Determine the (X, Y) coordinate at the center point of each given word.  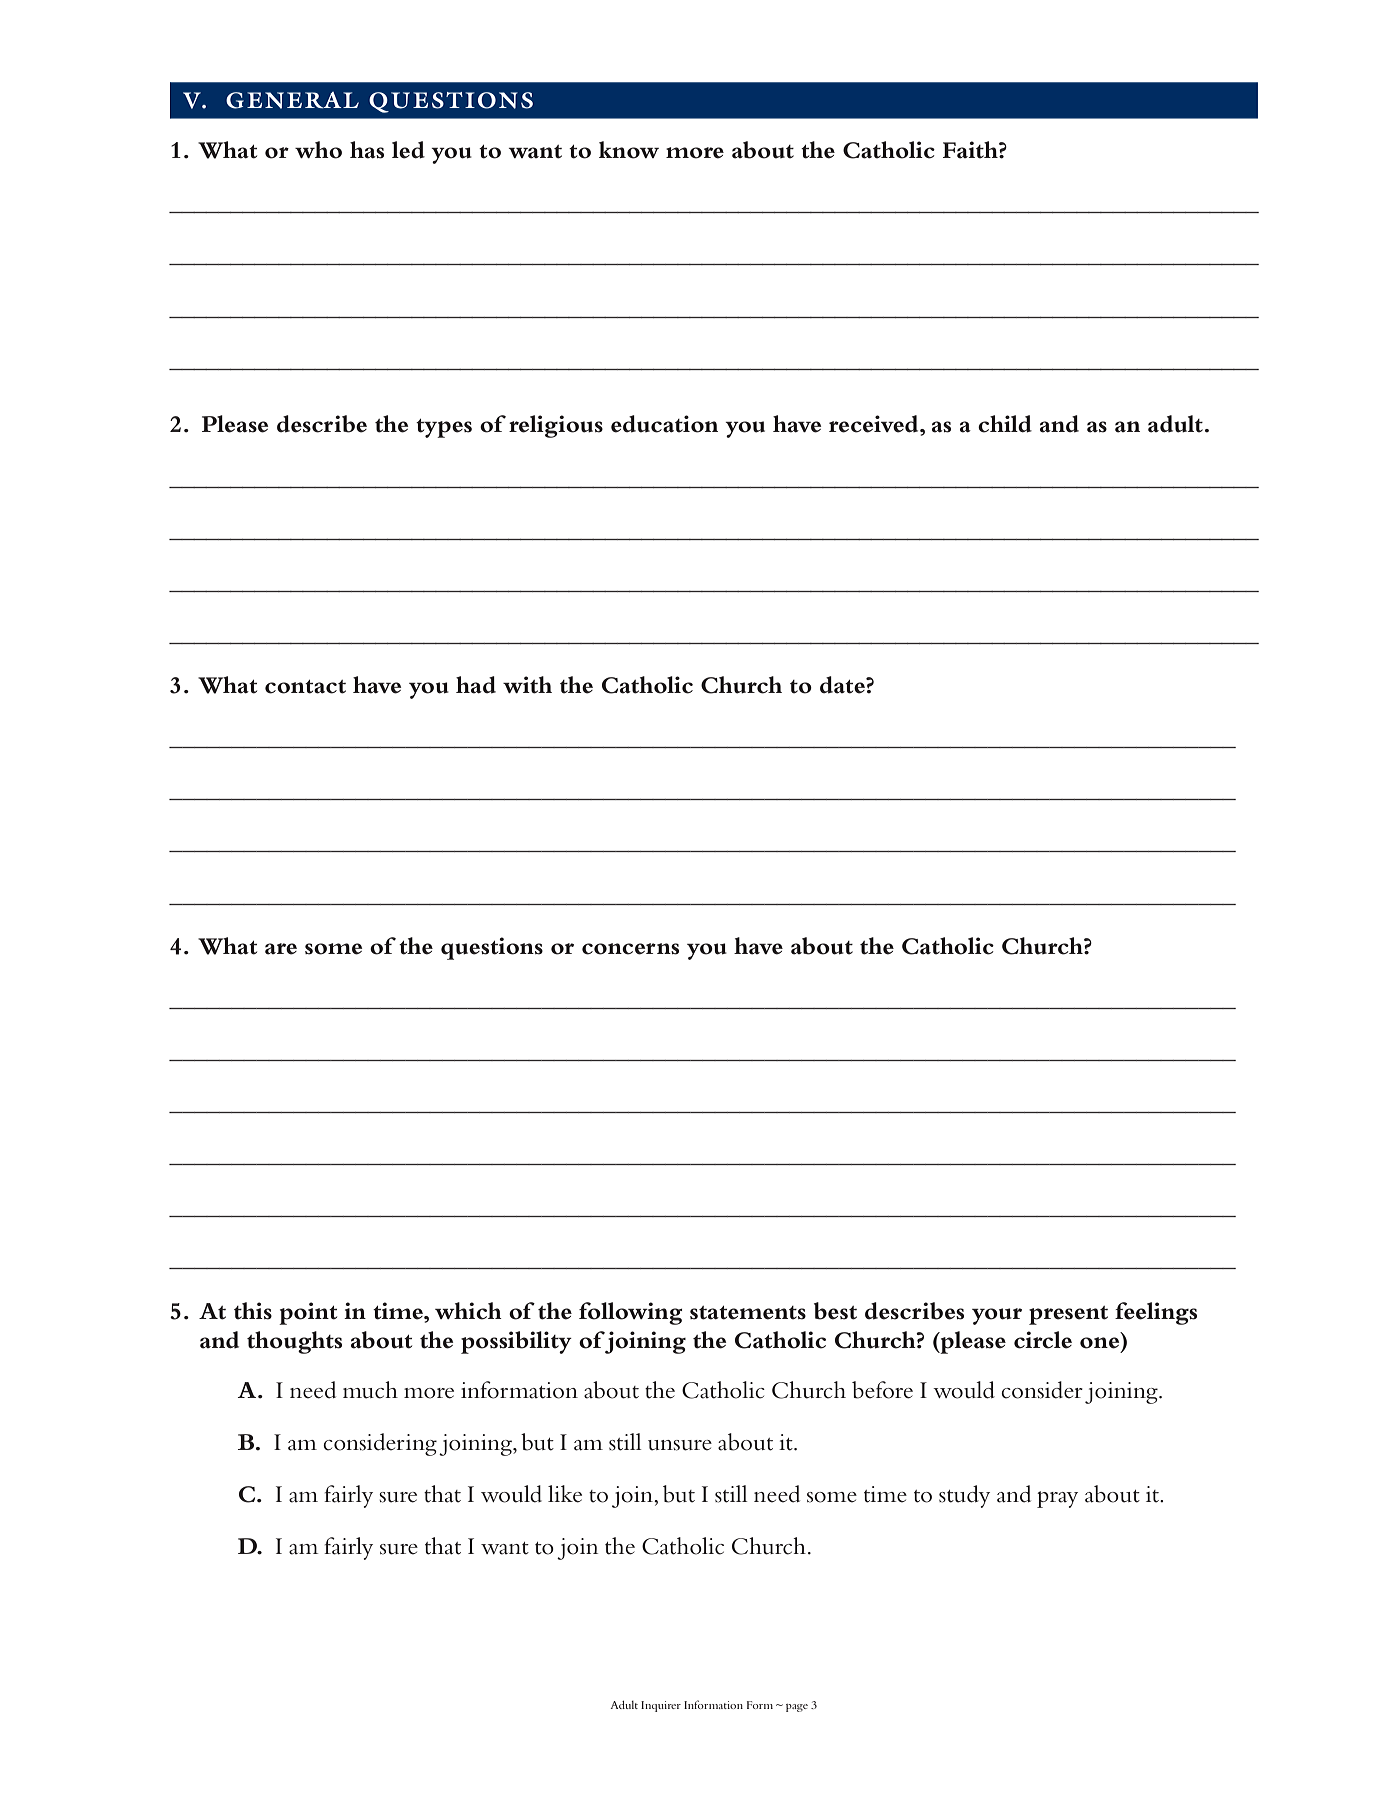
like (565, 1494)
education (664, 424)
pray (1057, 1499)
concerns (630, 949)
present (1068, 1315)
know (629, 150)
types (444, 428)
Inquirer (661, 1706)
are (281, 949)
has (367, 150)
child (1005, 424)
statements (748, 1313)
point (308, 1313)
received (875, 424)
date (843, 685)
